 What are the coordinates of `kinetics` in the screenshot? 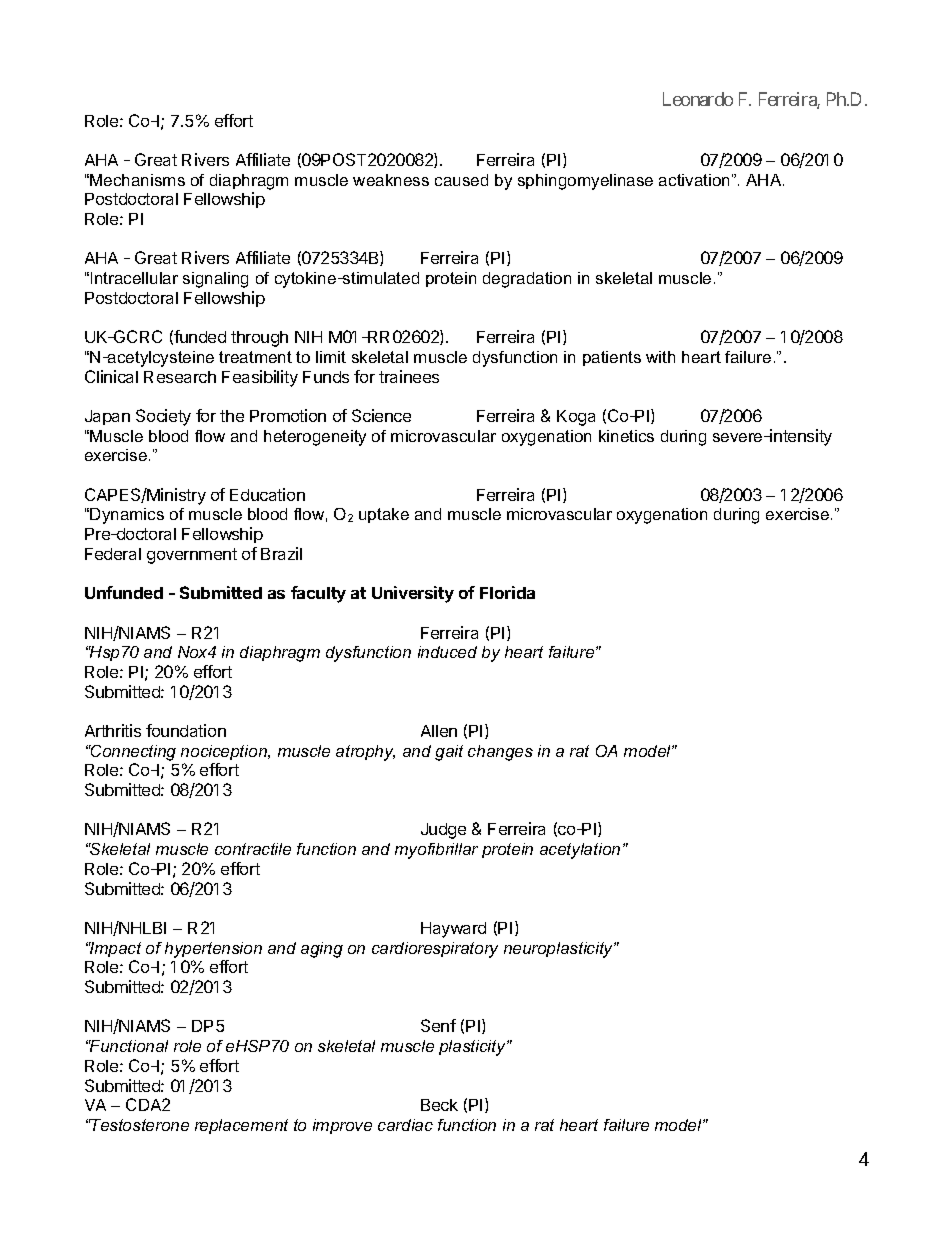 It's located at (626, 436).
